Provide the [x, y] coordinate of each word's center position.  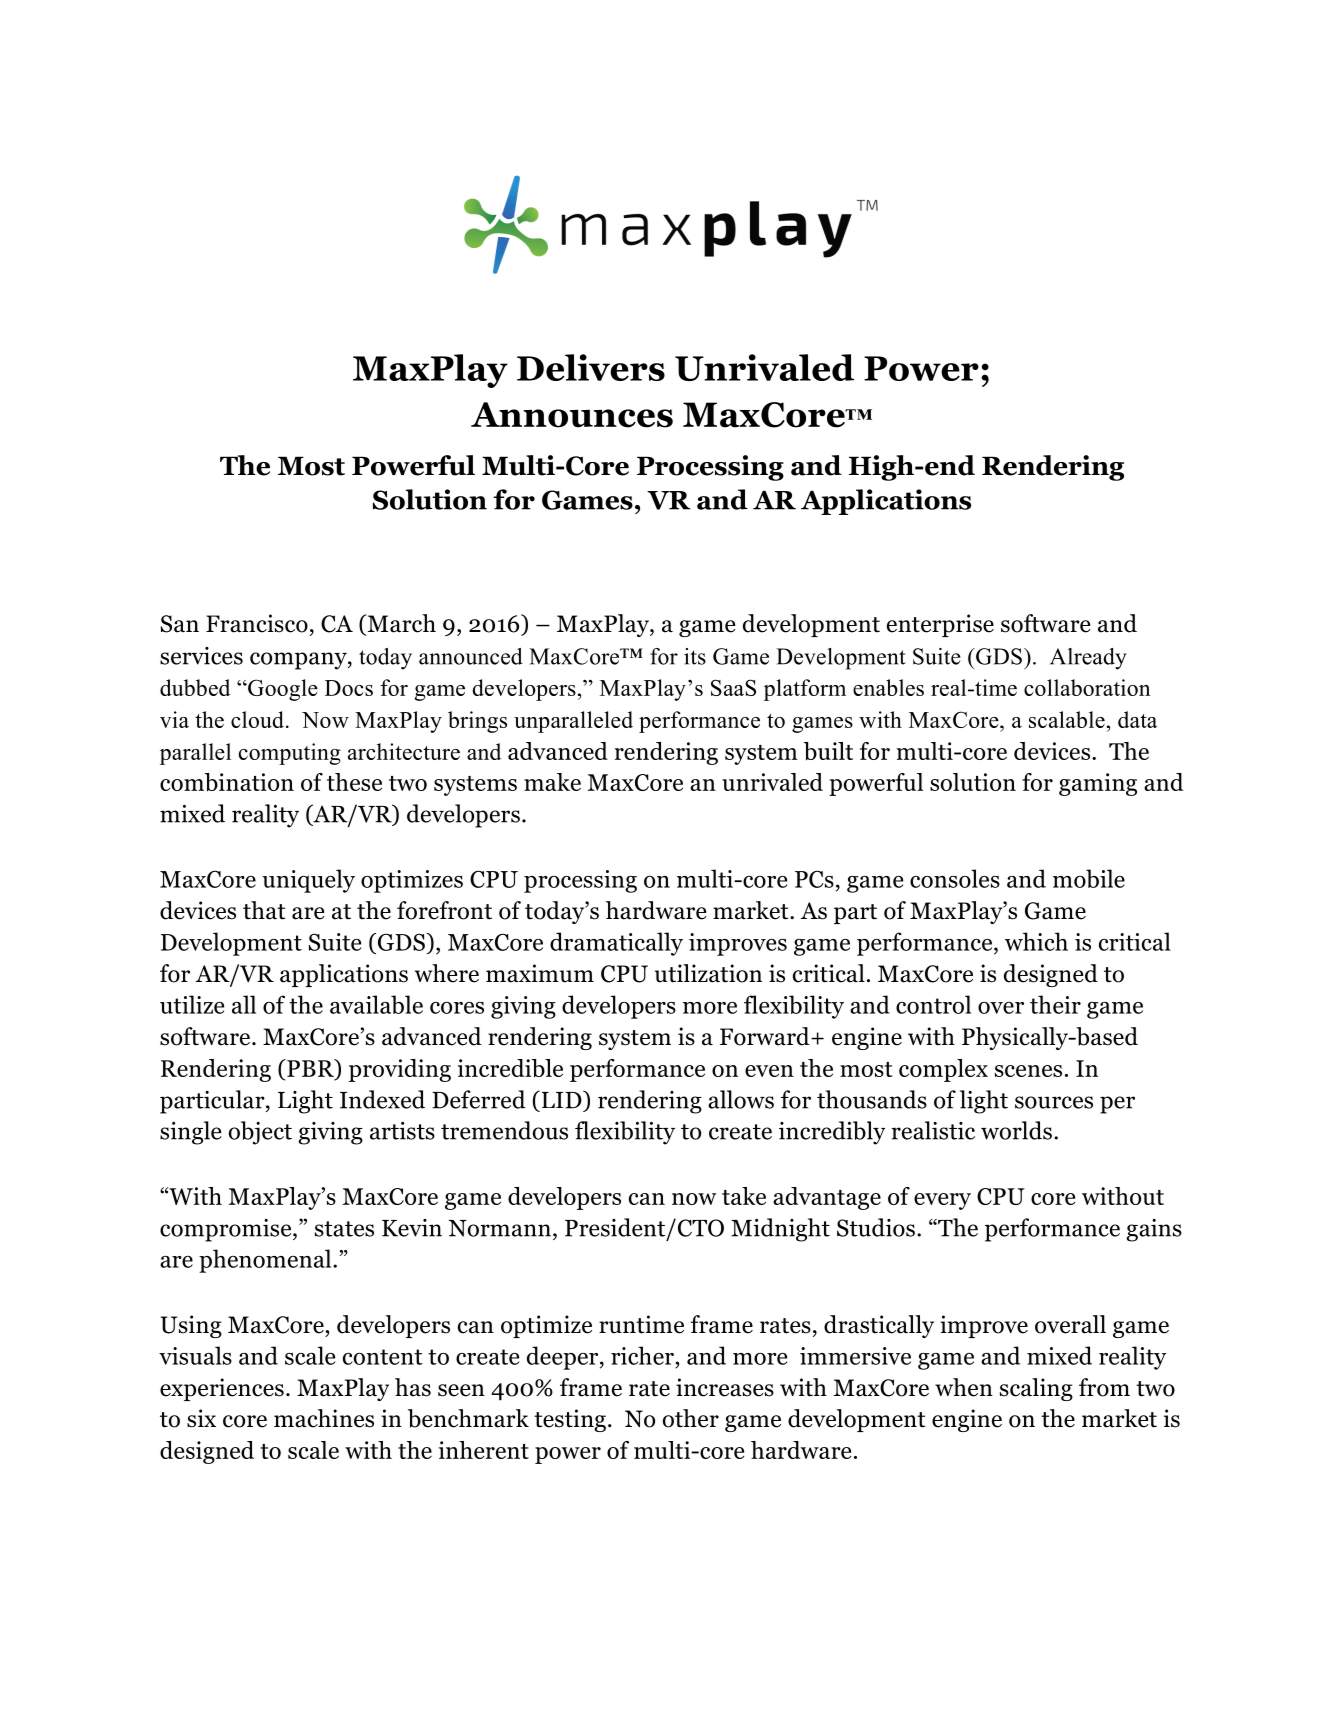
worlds [1016, 1130]
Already [1088, 659]
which [1036, 941]
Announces [572, 415]
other [691, 1418]
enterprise [940, 625]
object [260, 1133]
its [695, 656]
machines [324, 1418]
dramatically [616, 944]
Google [282, 690]
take [744, 1196]
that [264, 910]
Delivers [591, 367]
